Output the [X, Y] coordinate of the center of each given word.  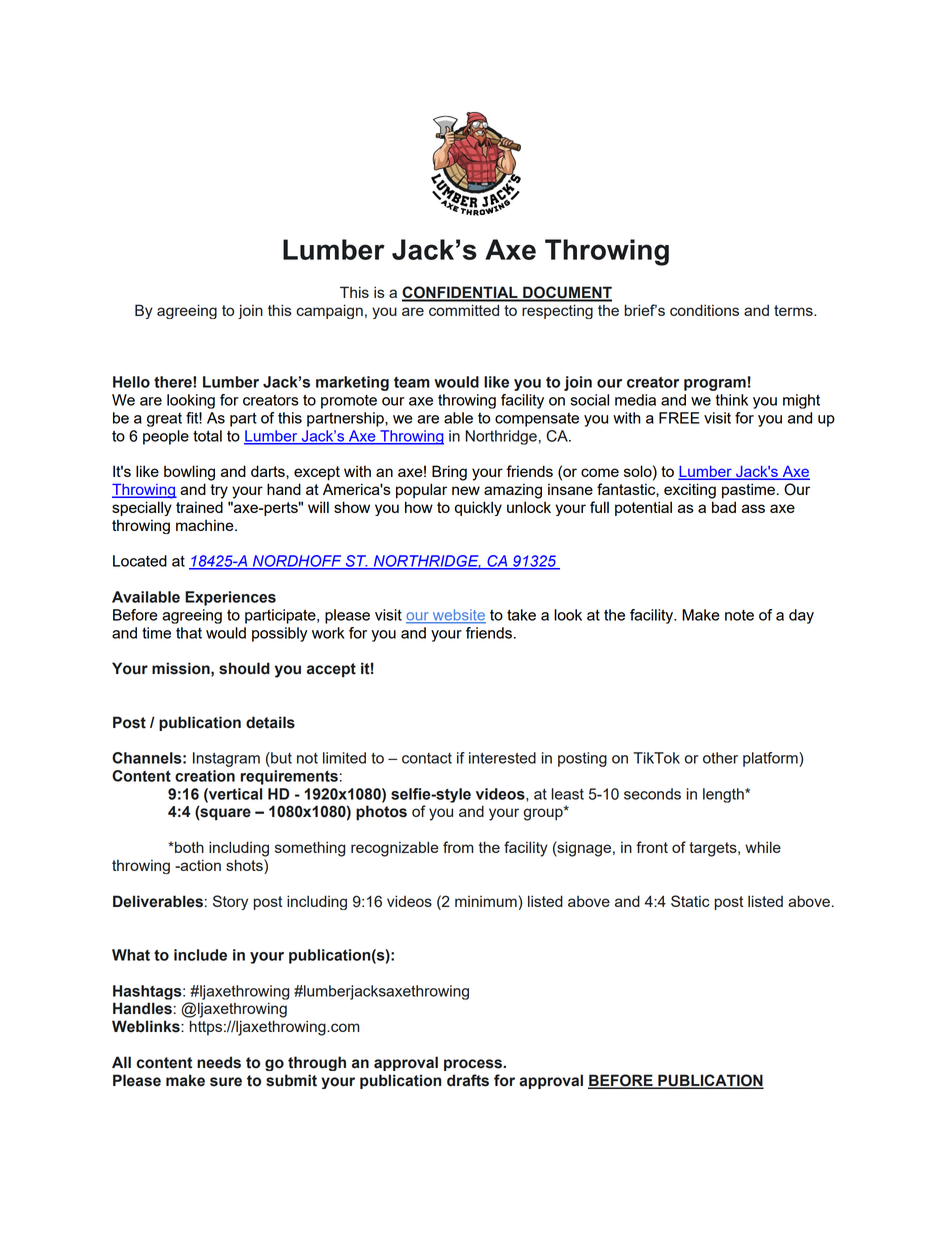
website [458, 616]
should [244, 668]
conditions [704, 310]
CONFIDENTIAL [461, 293]
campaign [329, 311]
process [474, 1065]
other [720, 758]
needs [219, 1062]
